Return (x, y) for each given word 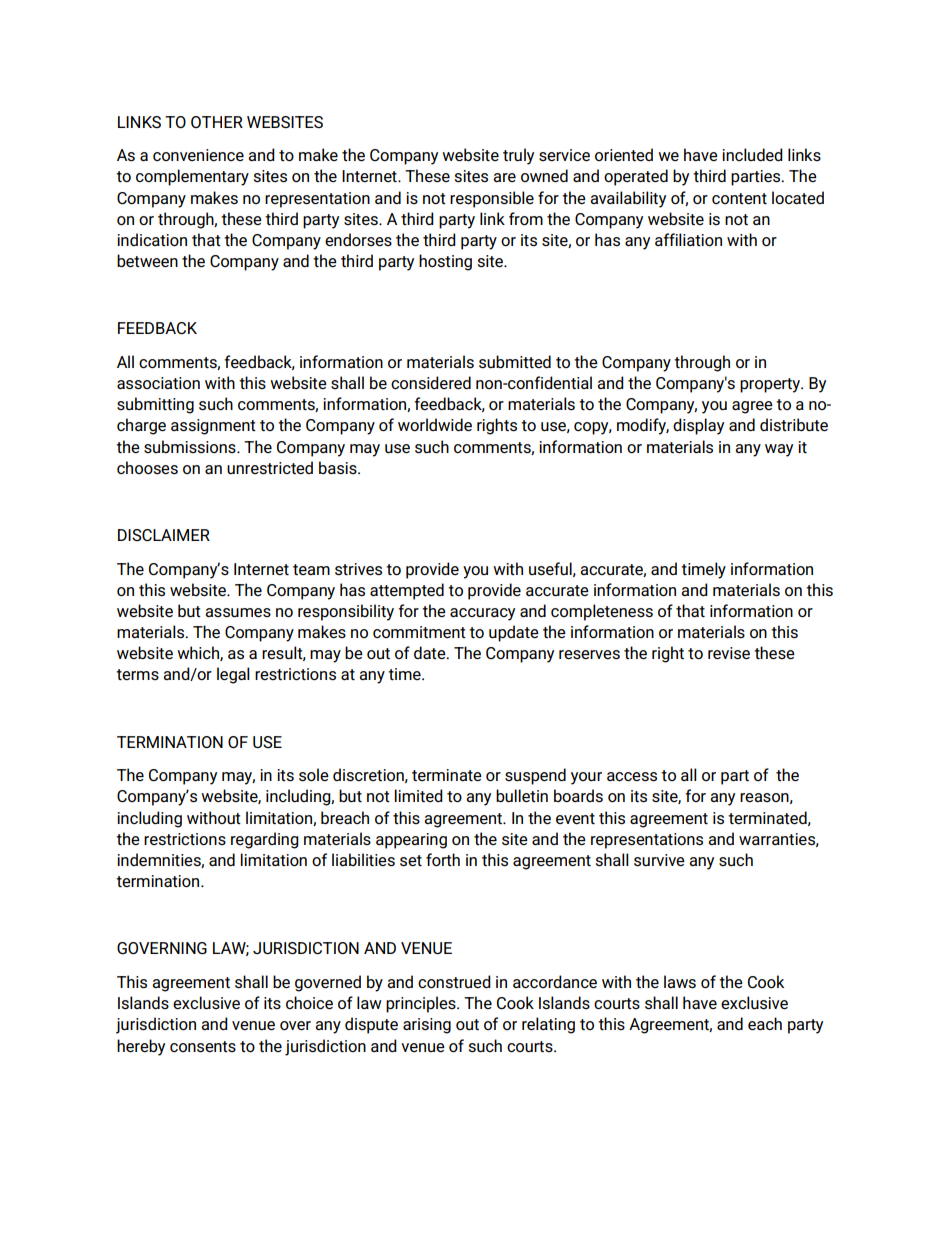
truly (518, 156)
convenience (198, 155)
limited (418, 795)
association (158, 383)
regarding (265, 840)
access (632, 777)
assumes (238, 613)
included (752, 154)
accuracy (482, 614)
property (771, 385)
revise (729, 653)
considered (431, 383)
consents (203, 1047)
